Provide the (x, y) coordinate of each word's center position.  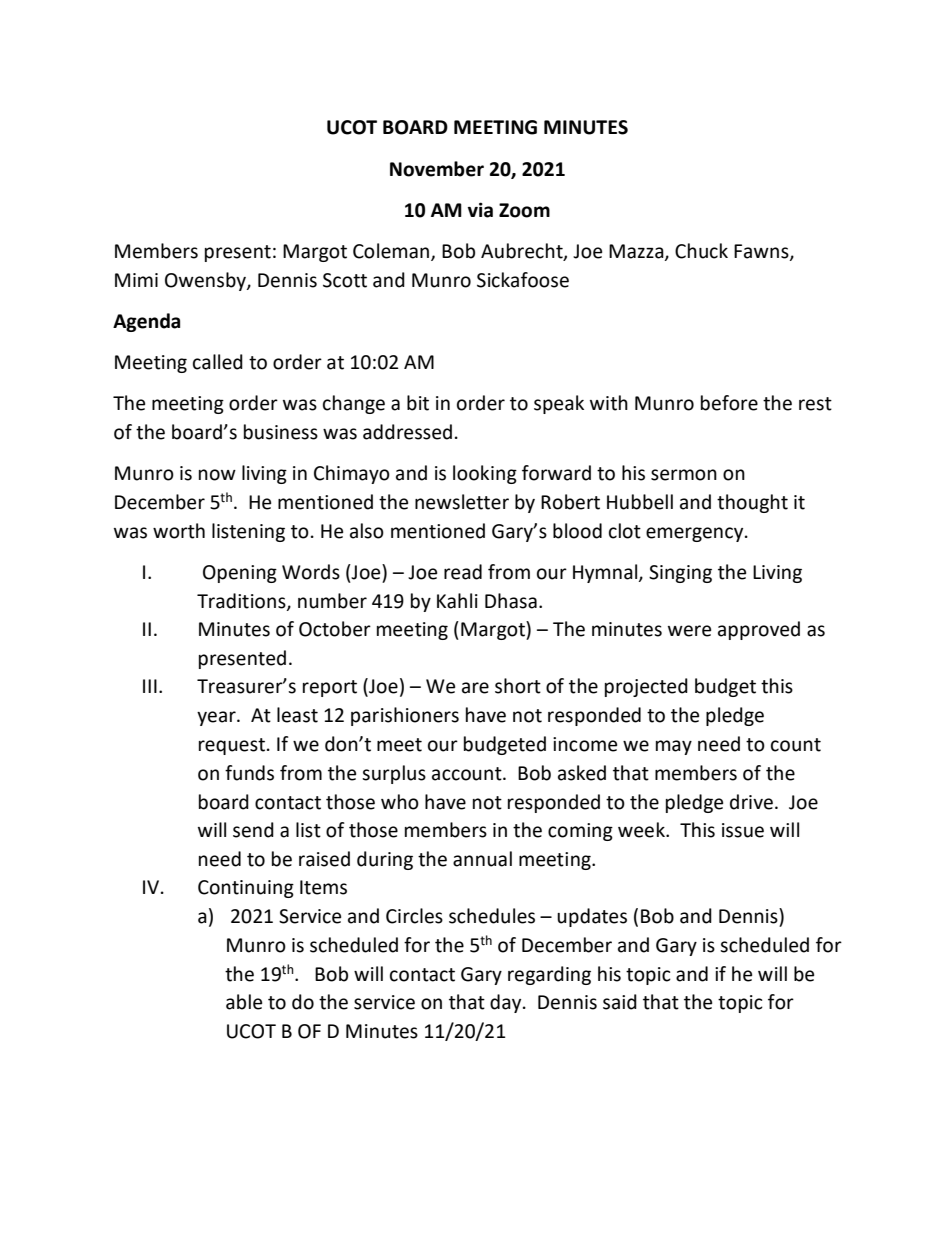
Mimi (136, 280)
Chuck (701, 251)
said (620, 1002)
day (507, 1003)
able (244, 1002)
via (480, 210)
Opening (240, 574)
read (463, 572)
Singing (680, 574)
